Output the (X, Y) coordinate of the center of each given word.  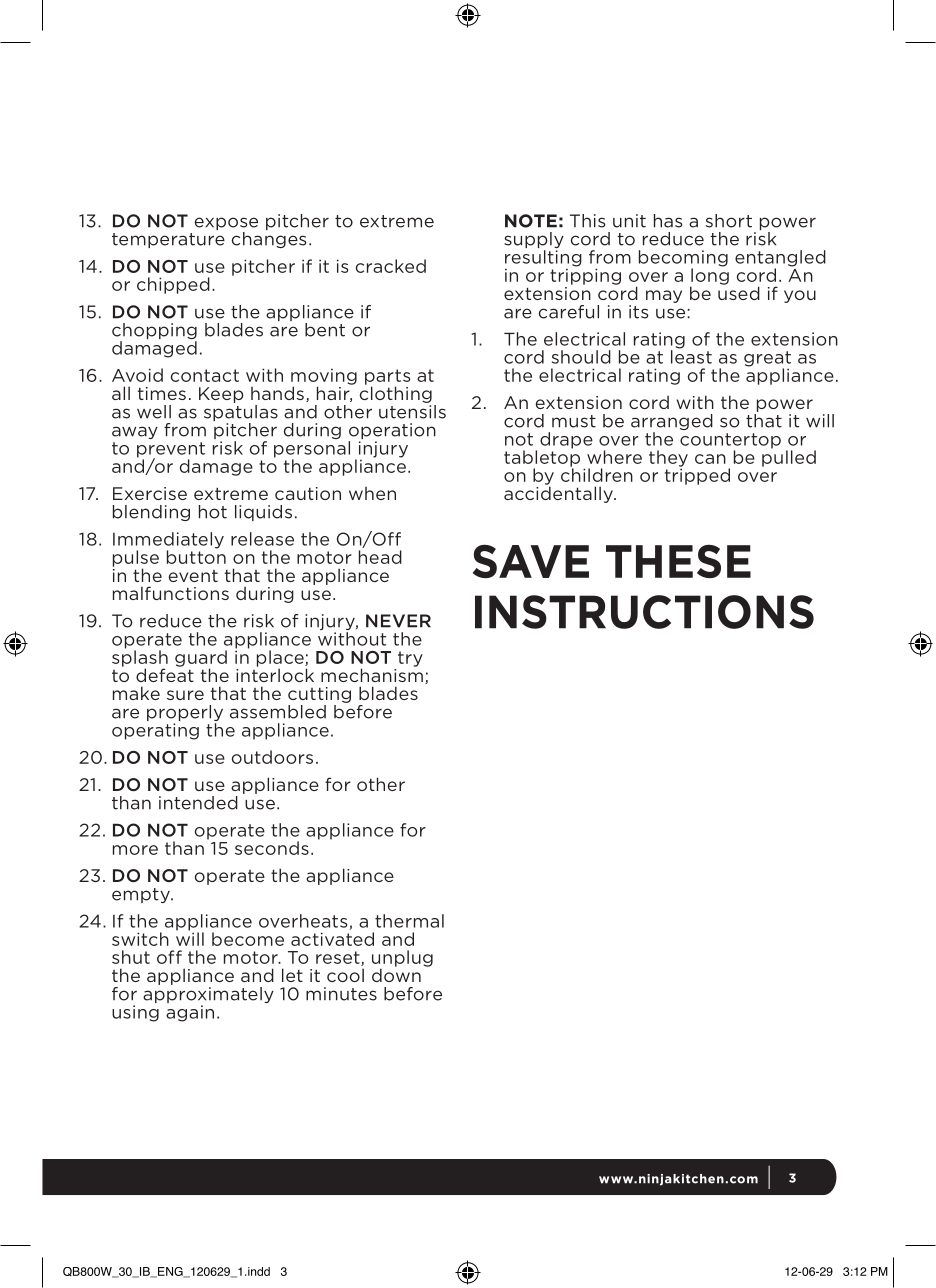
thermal (409, 921)
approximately (208, 996)
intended (198, 803)
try (410, 659)
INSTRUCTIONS (644, 612)
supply (534, 241)
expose (226, 225)
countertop (730, 442)
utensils (412, 410)
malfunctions (171, 593)
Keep (221, 395)
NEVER (398, 621)
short (729, 221)
